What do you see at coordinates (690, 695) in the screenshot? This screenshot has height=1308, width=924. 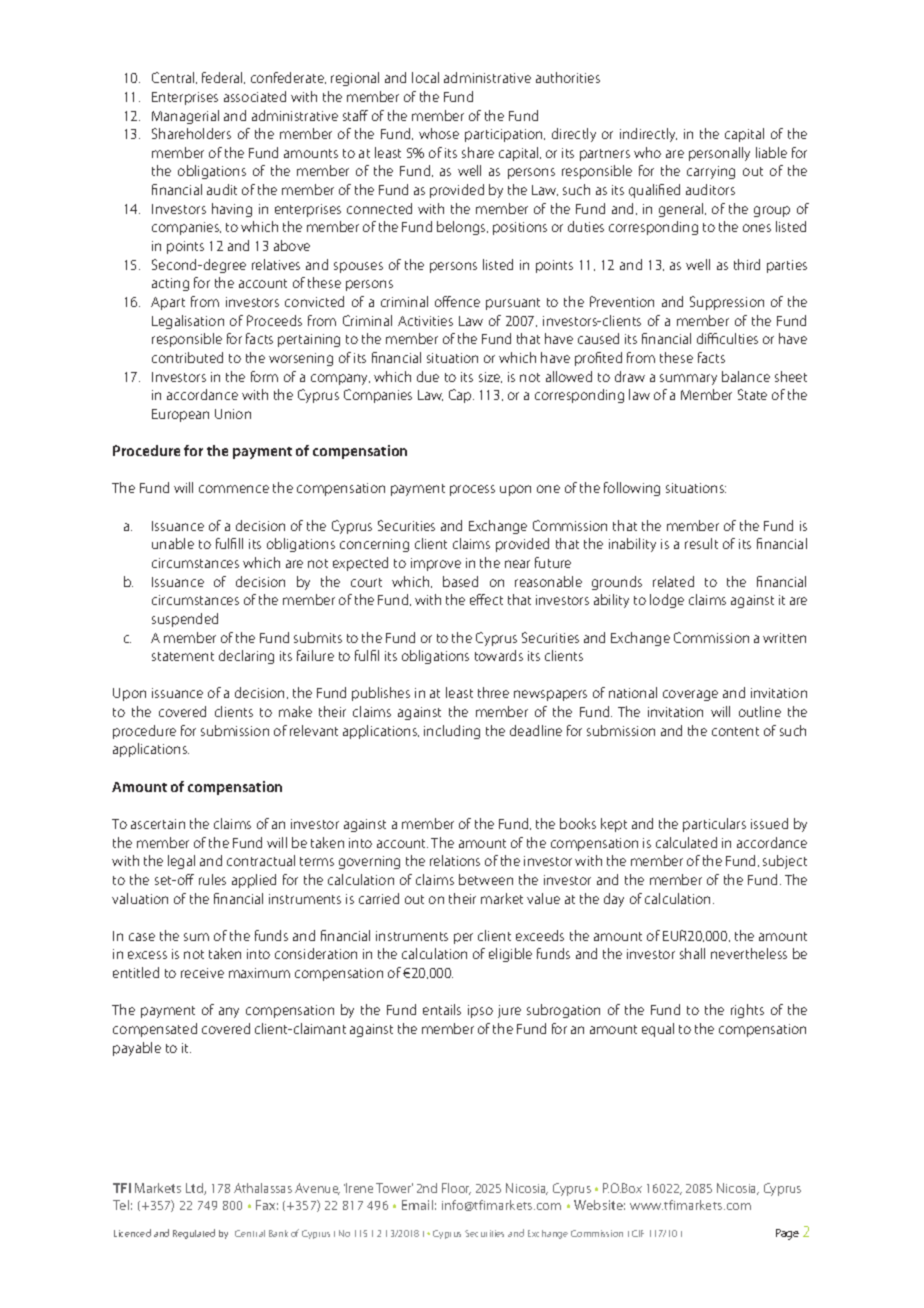 I see `coverage` at bounding box center [690, 695].
